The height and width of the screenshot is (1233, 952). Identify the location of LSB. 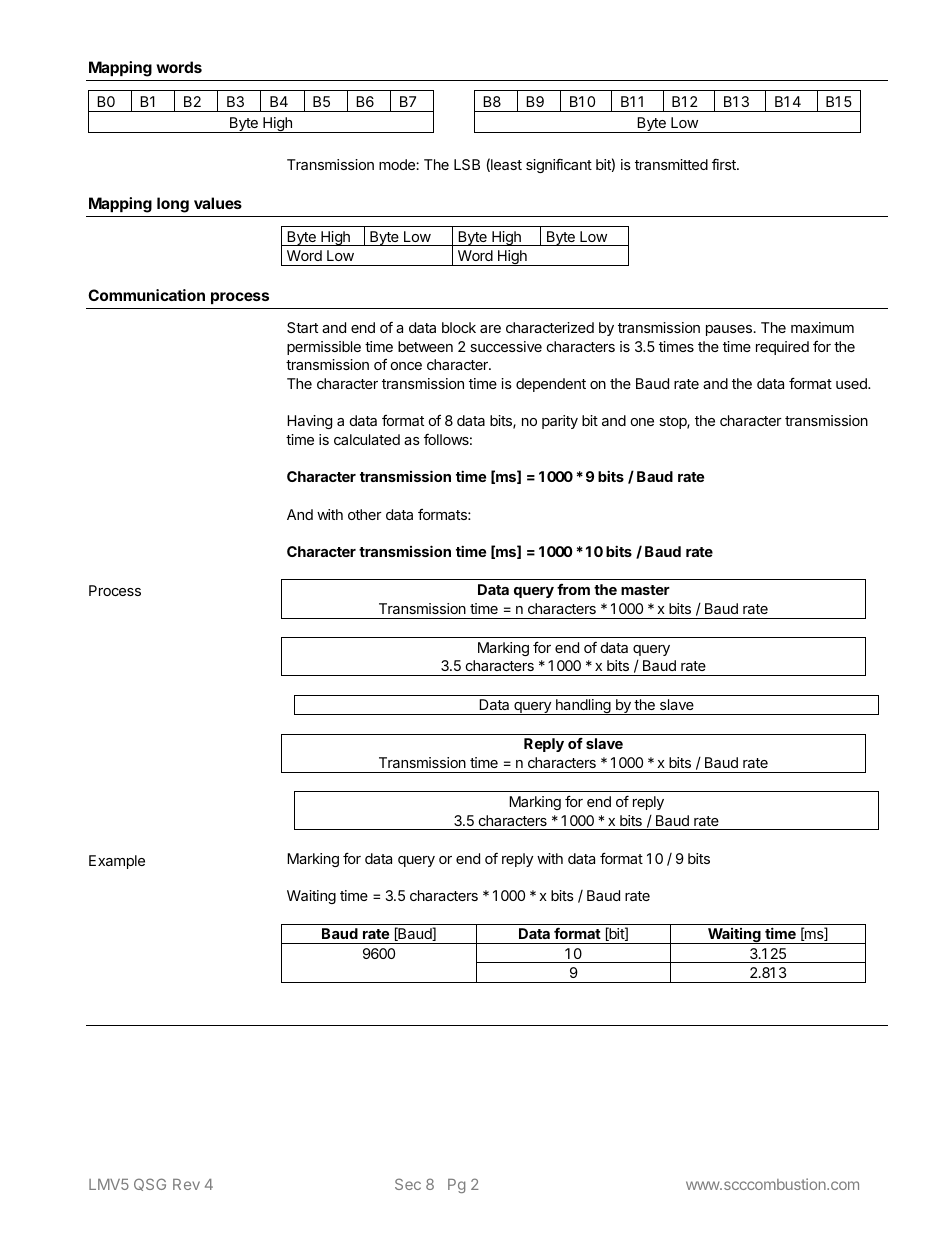
(467, 164).
